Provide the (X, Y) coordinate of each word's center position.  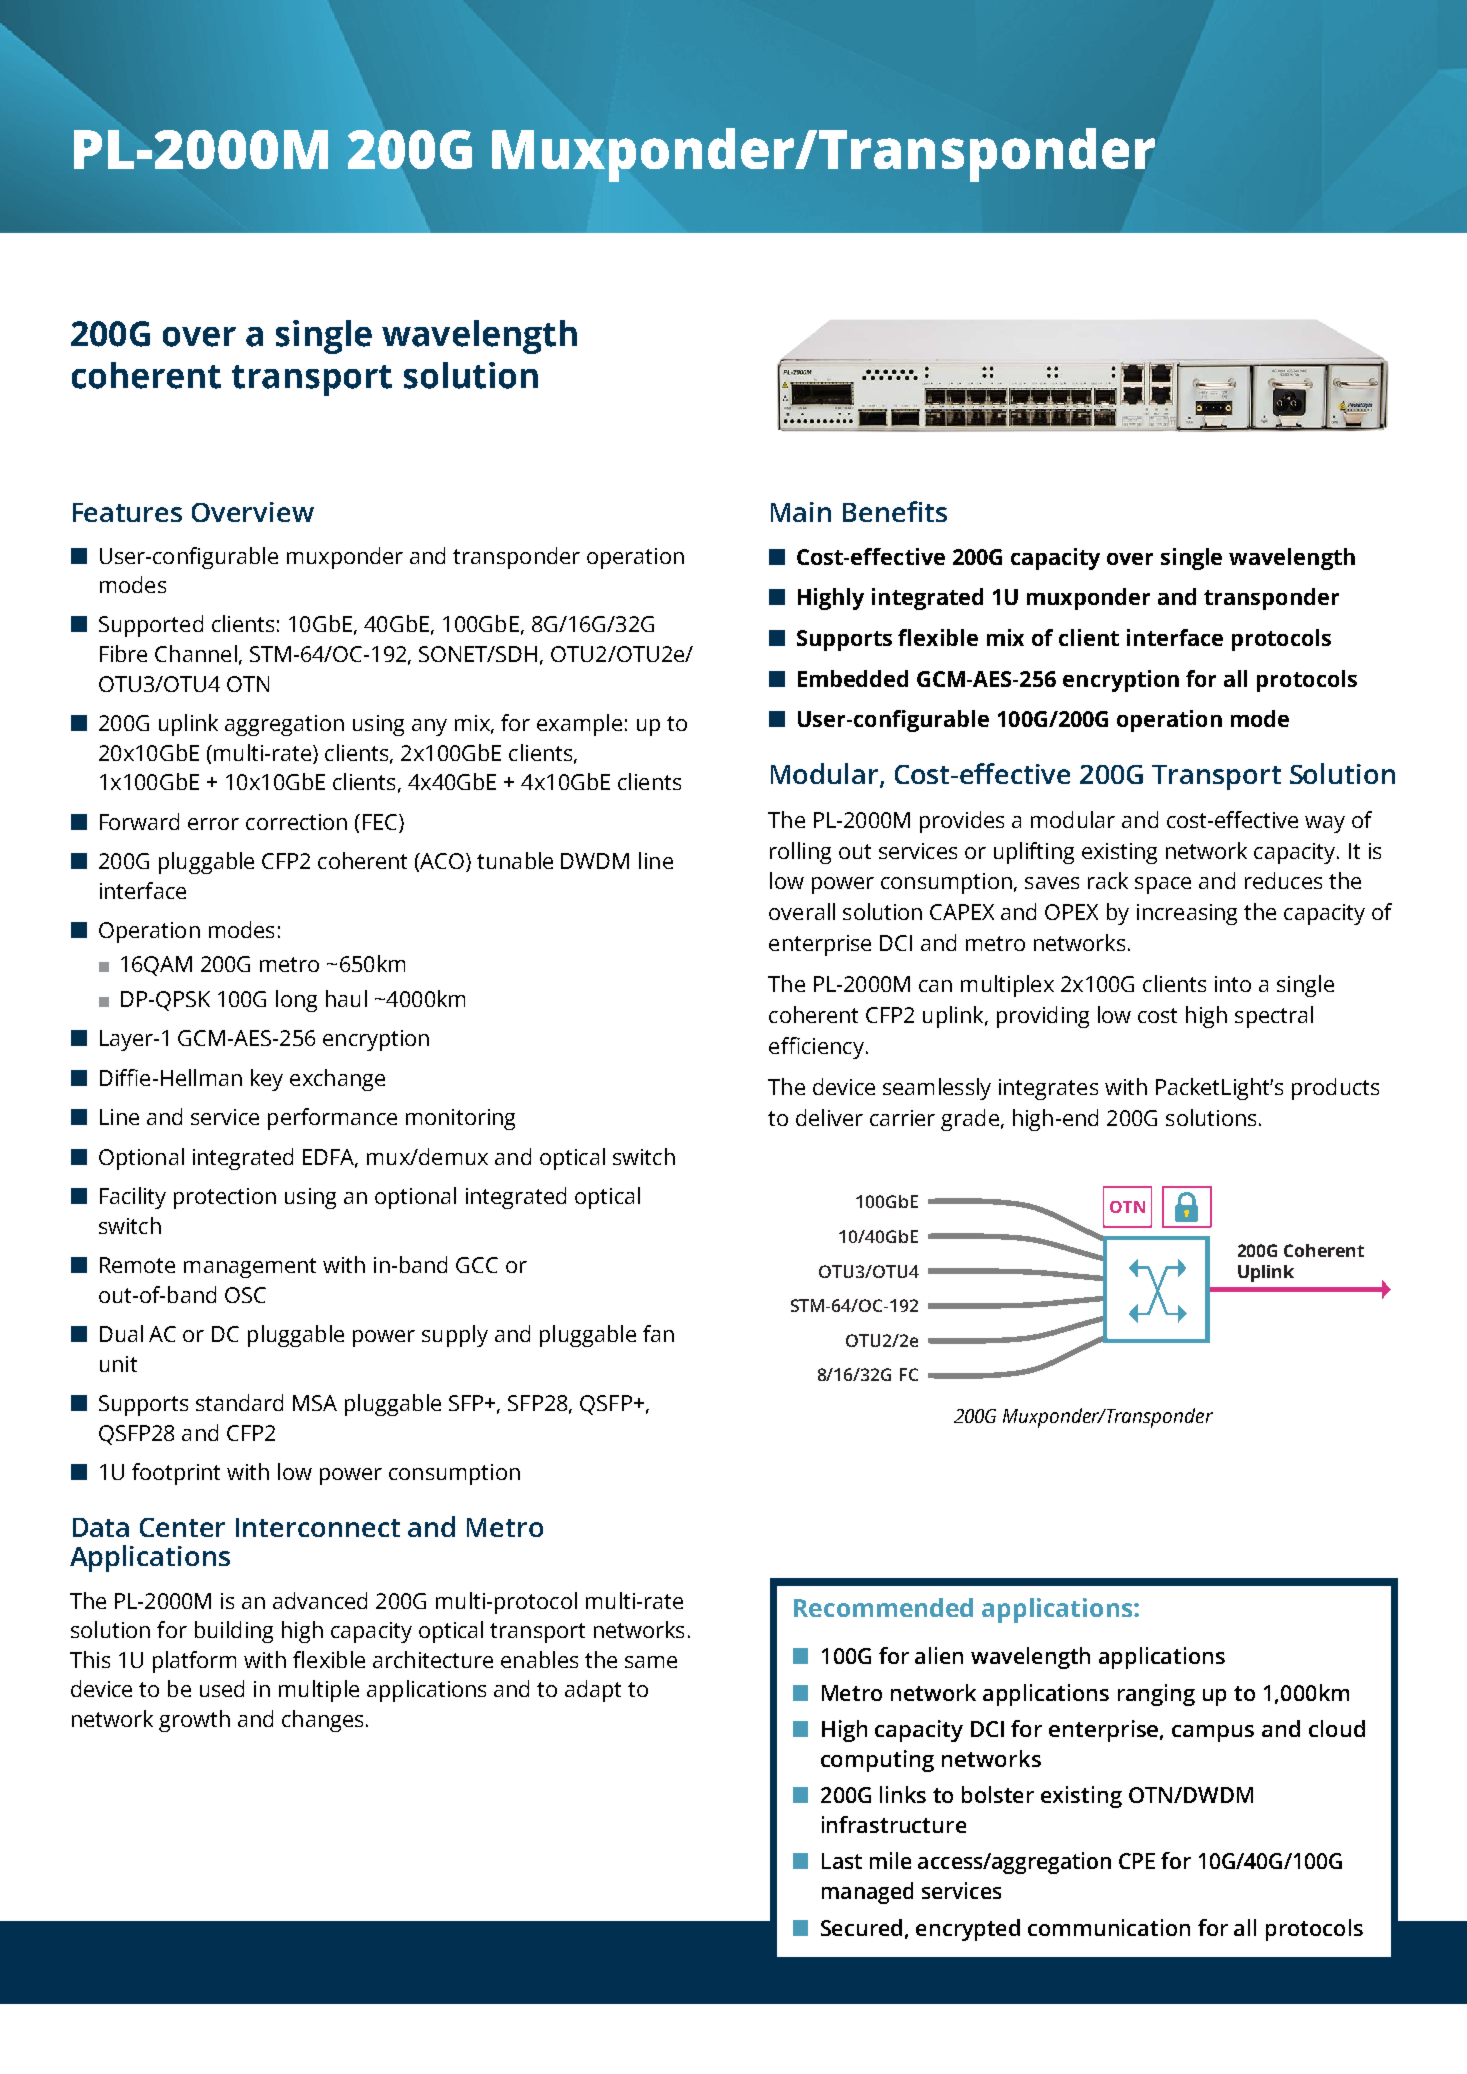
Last (842, 1861)
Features (127, 512)
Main (801, 512)
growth (194, 1721)
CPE (1137, 1861)
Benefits (895, 511)
